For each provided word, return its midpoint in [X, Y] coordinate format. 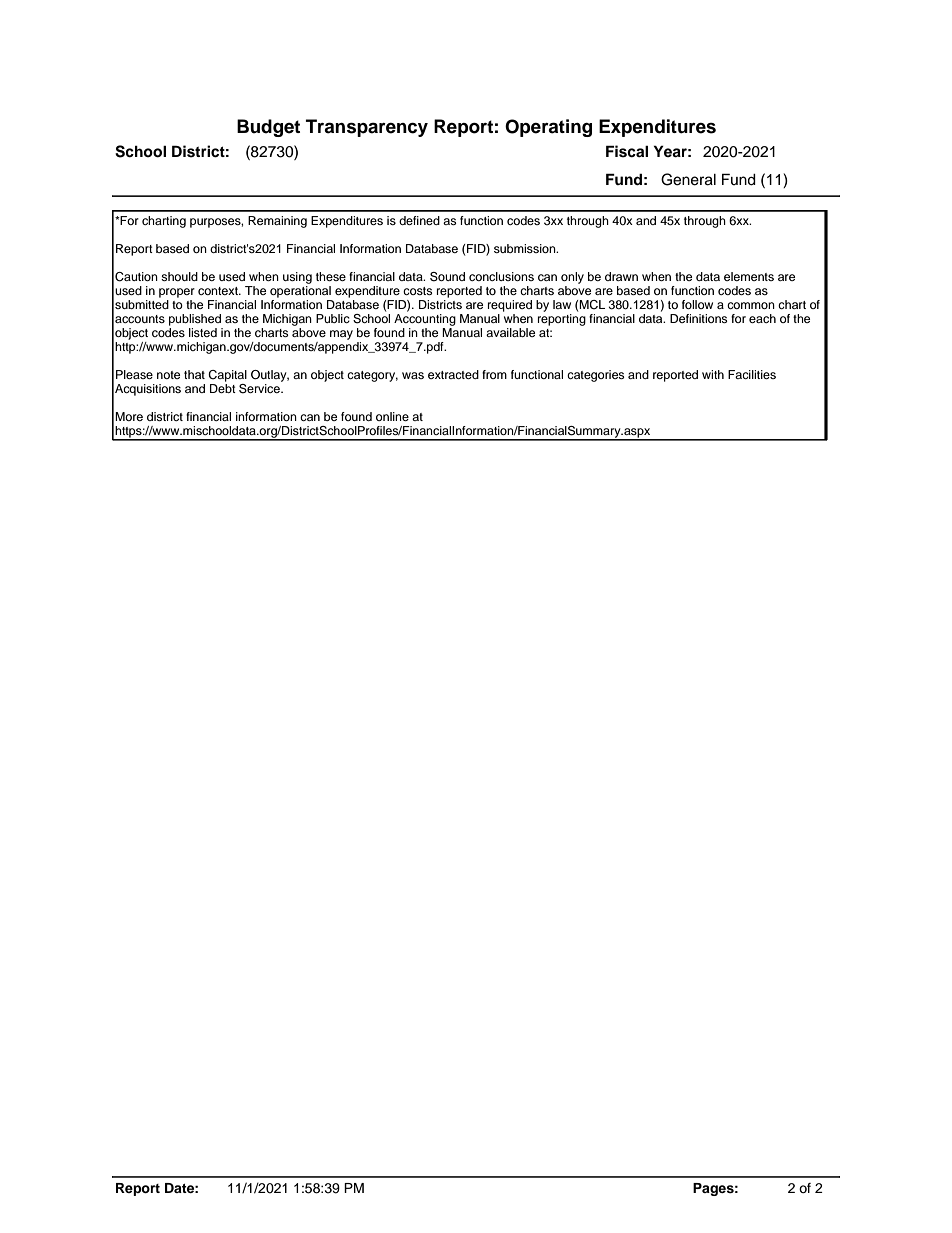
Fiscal [627, 151]
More [129, 416]
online [392, 416]
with [713, 374]
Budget [268, 128]
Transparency [367, 128]
